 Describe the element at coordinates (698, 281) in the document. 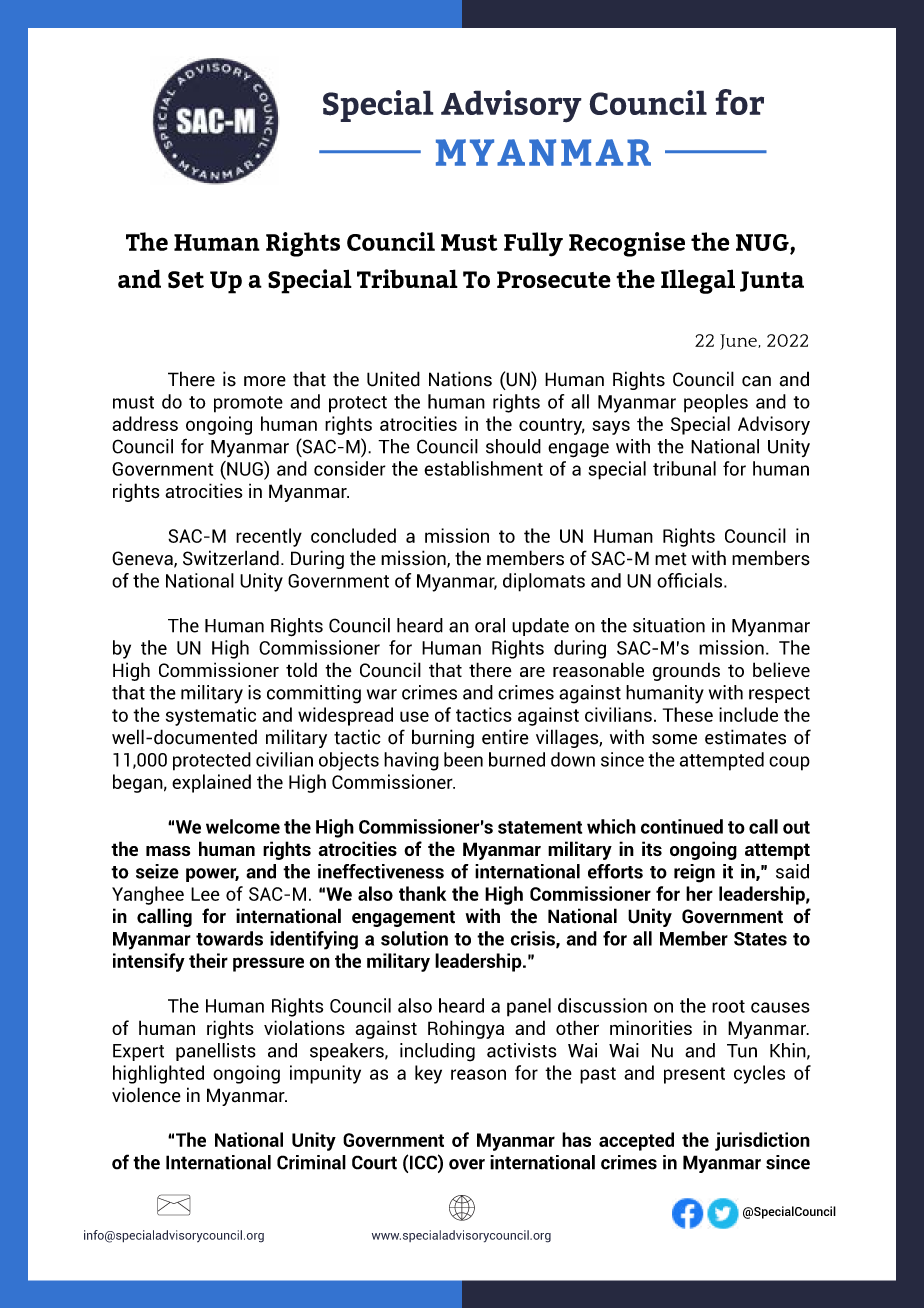

I see `Illegal` at that location.
